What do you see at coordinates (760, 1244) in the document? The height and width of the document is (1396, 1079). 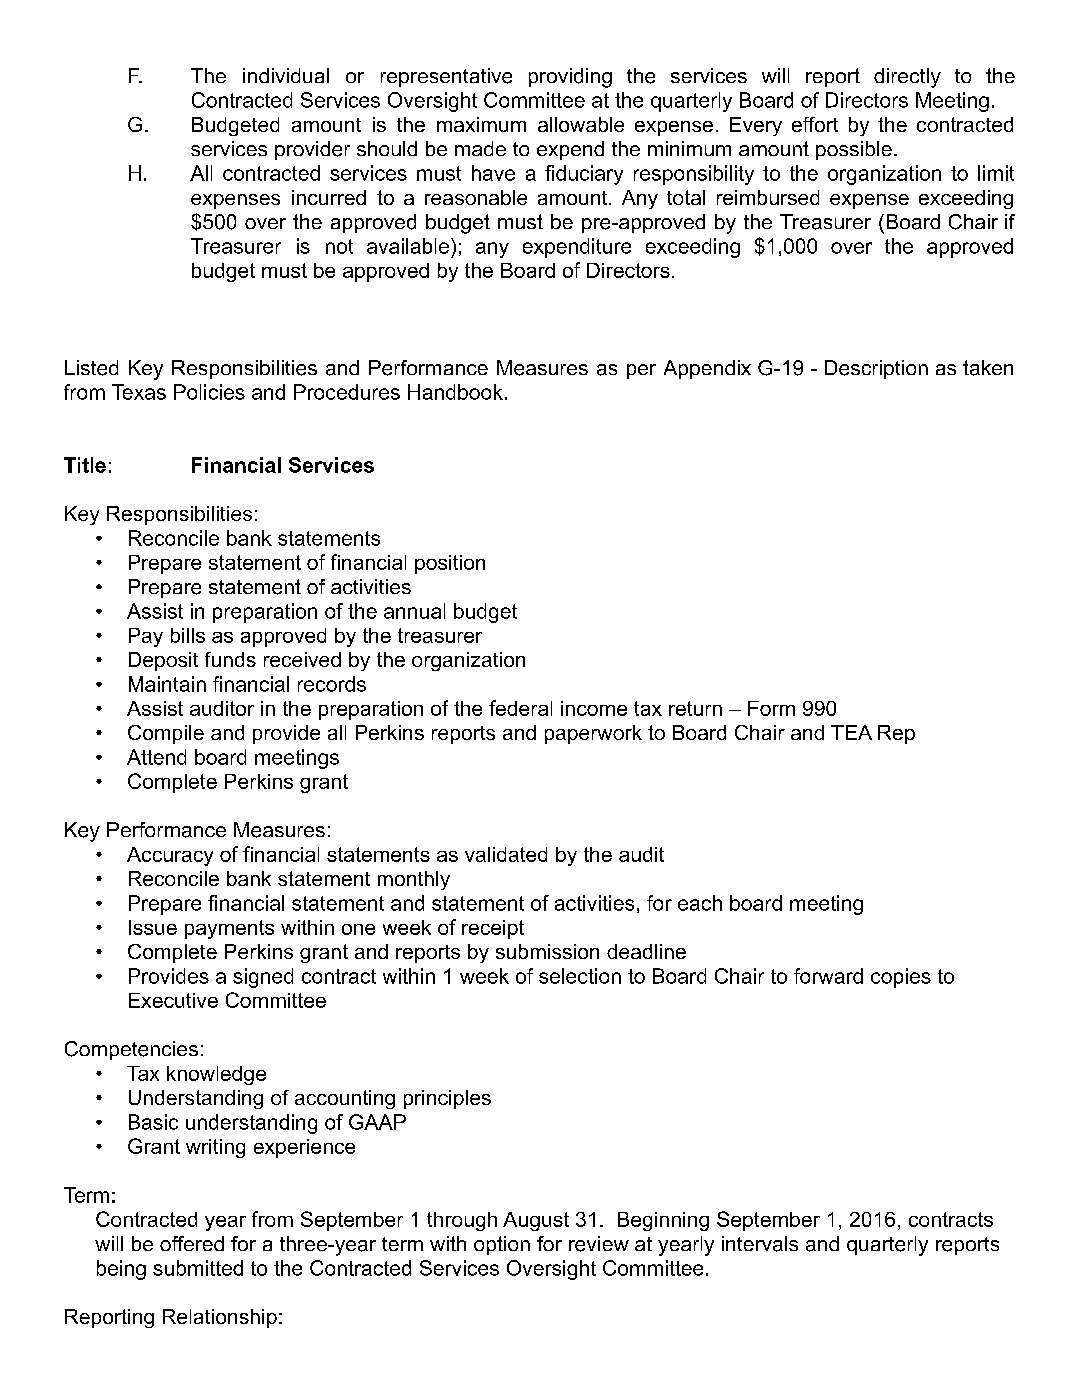 I see `intervals` at bounding box center [760, 1244].
